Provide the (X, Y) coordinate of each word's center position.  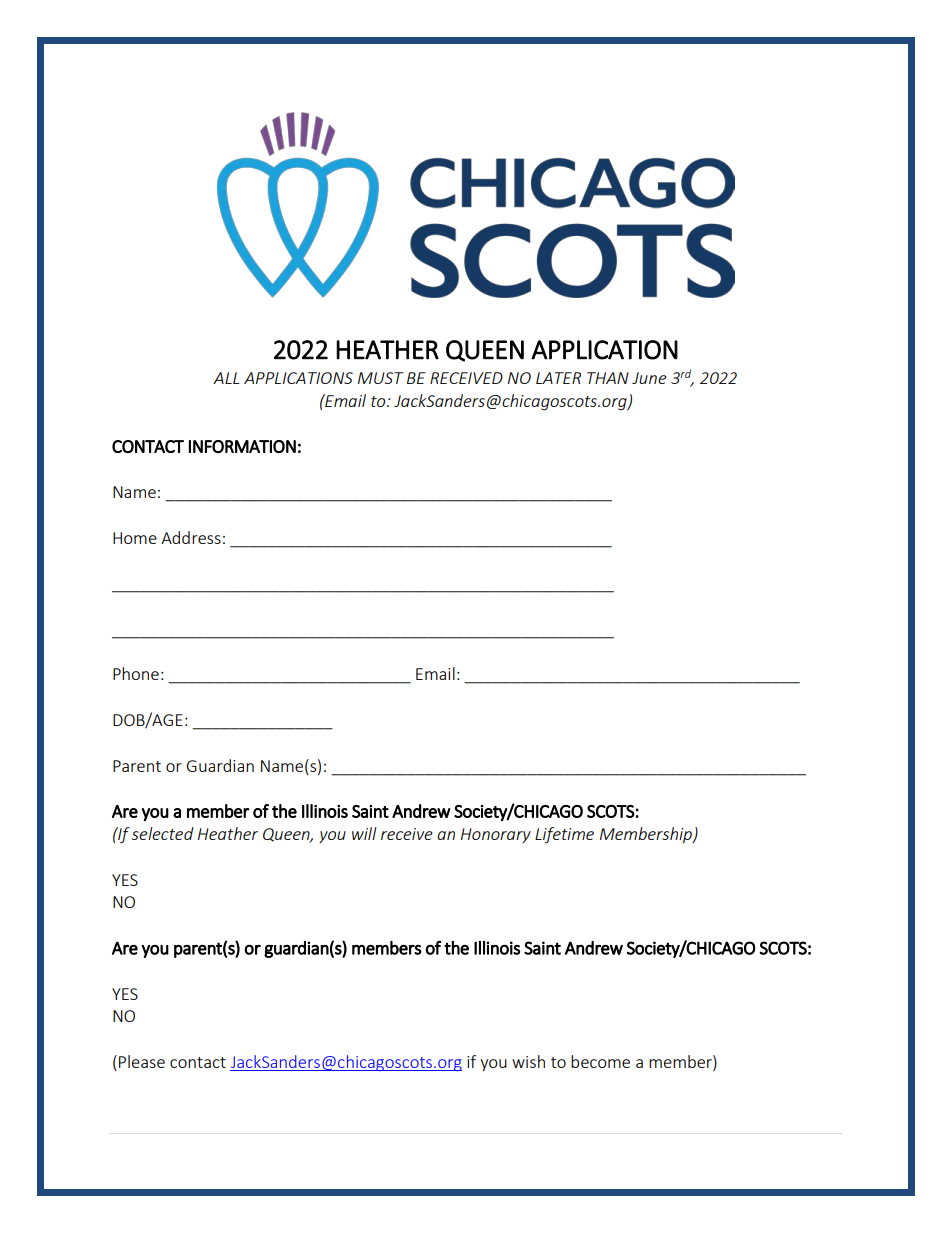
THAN (608, 378)
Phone (136, 673)
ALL (226, 378)
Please (142, 1061)
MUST (381, 378)
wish (528, 1061)
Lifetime (564, 835)
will (364, 833)
